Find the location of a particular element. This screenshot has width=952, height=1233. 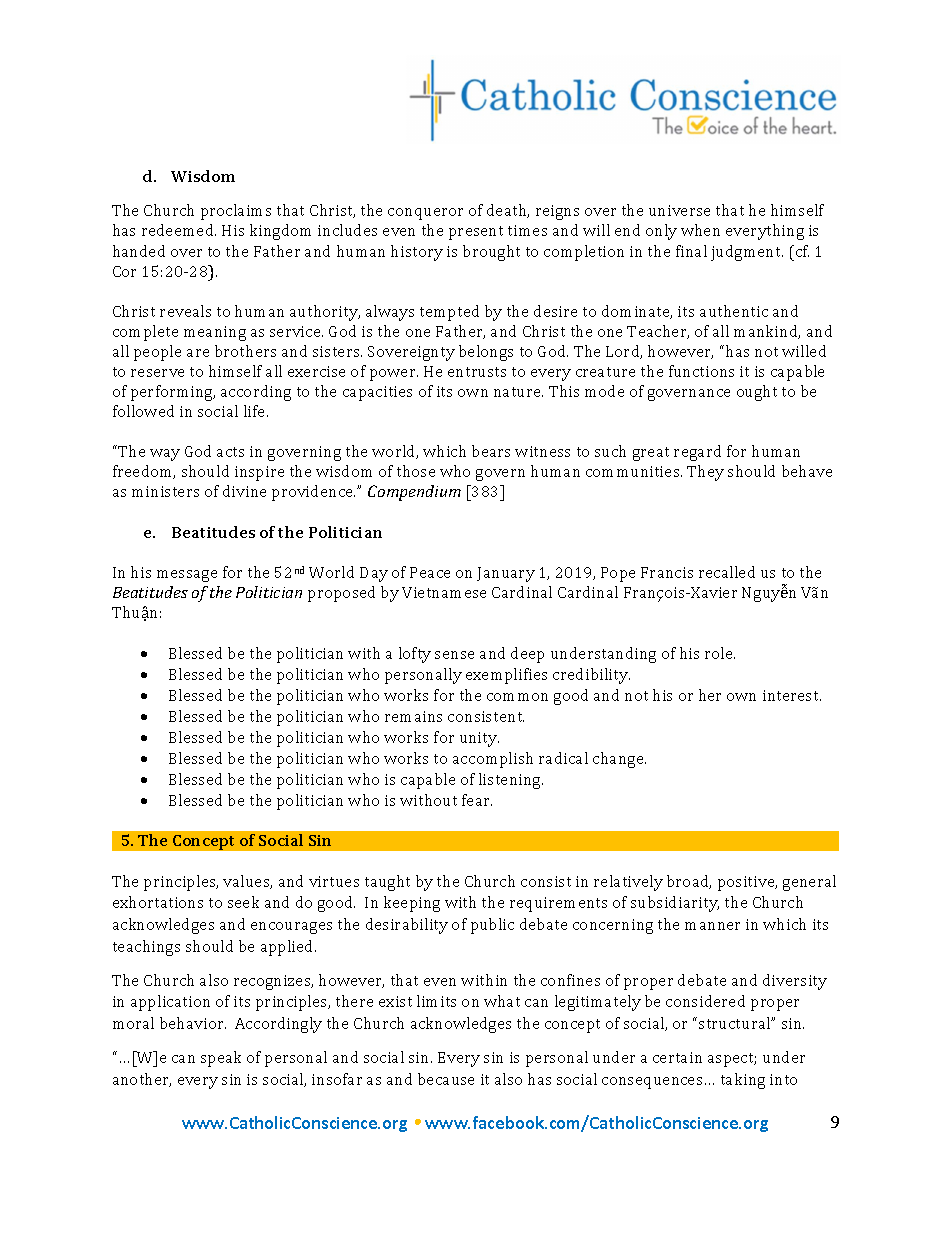

bears is located at coordinates (491, 451).
